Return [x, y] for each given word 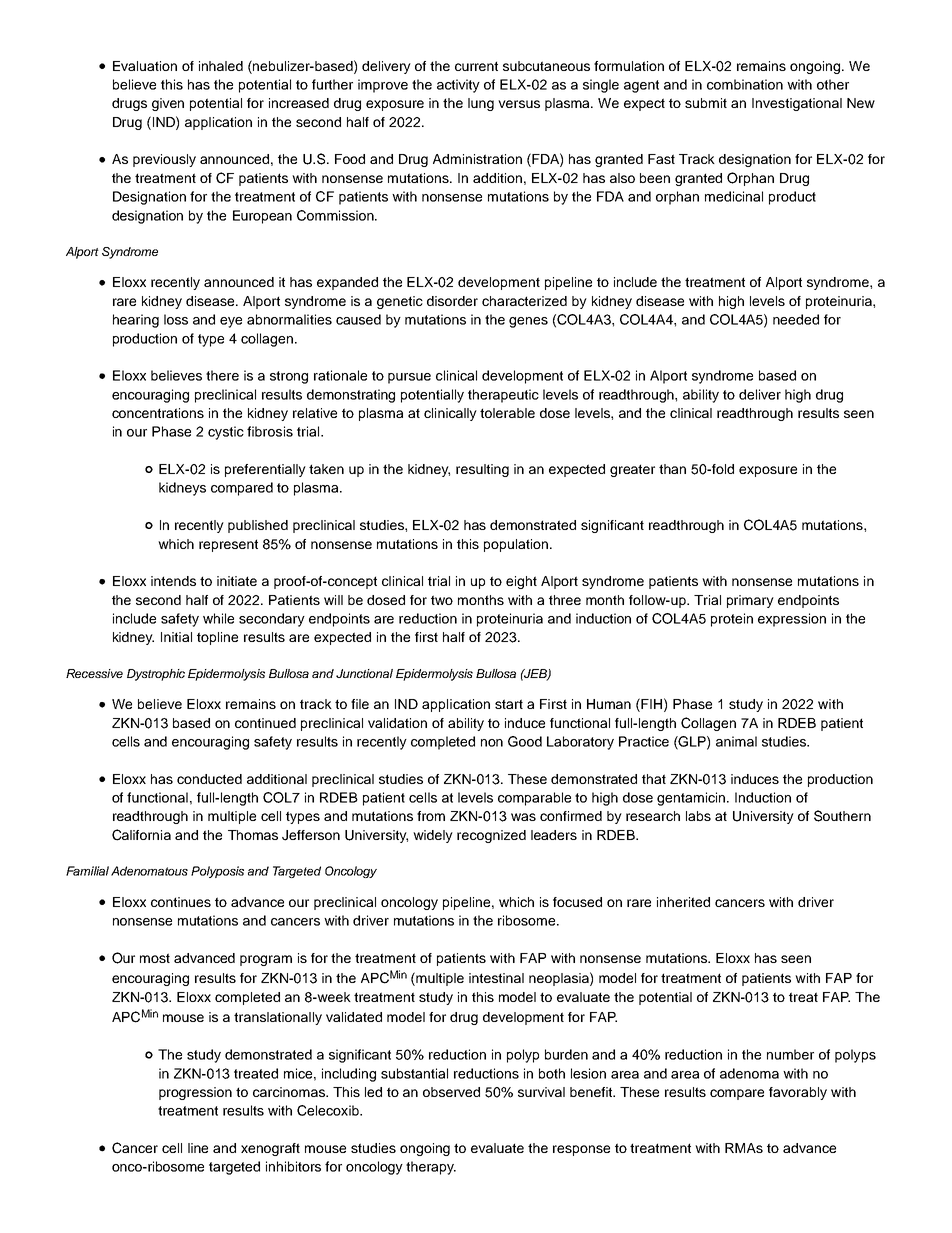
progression [195, 1093]
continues [181, 902]
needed [796, 319]
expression [792, 620]
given [168, 104]
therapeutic [503, 396]
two [442, 600]
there [222, 375]
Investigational [797, 104]
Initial [176, 637]
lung [481, 104]
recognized [491, 836]
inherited [683, 902]
